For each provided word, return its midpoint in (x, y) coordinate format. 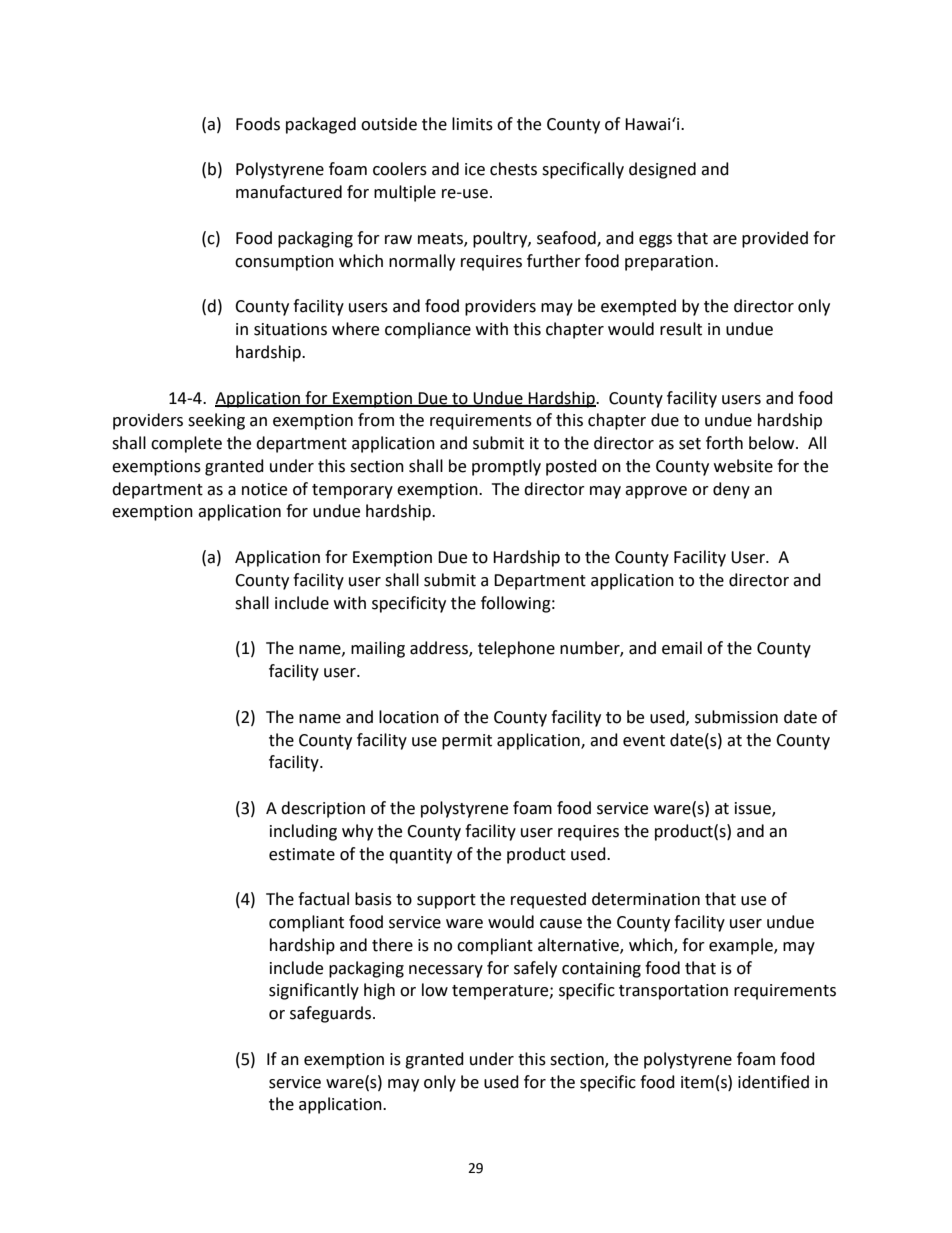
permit (467, 742)
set (690, 444)
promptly (506, 467)
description (323, 809)
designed (662, 170)
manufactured (289, 192)
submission (736, 717)
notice (264, 489)
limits (472, 124)
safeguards (332, 1014)
